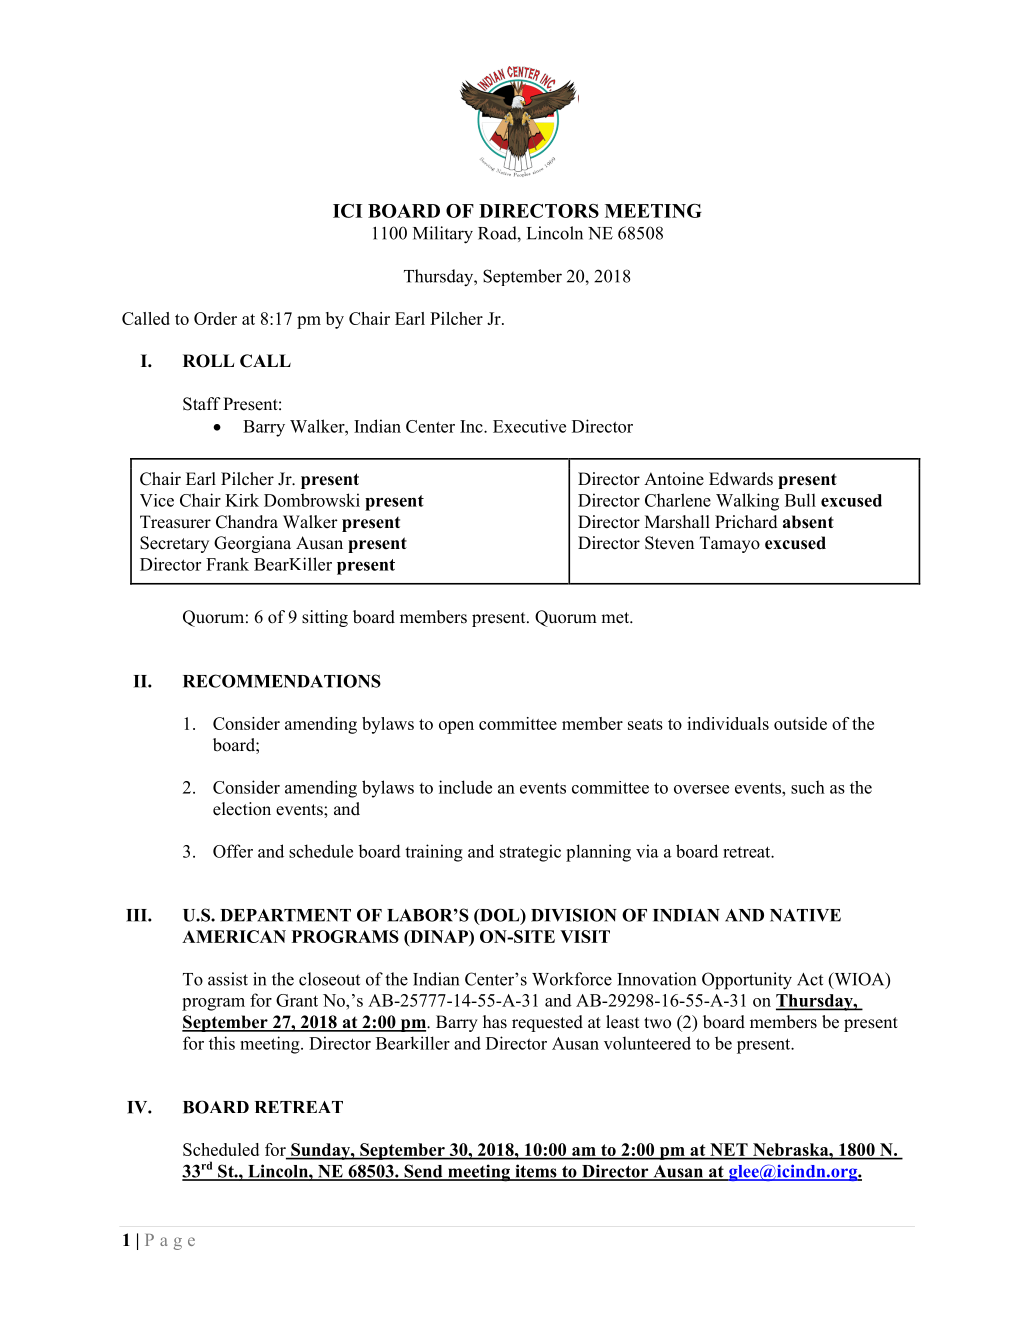 The height and width of the screenshot is (1334, 1031). Describe the element at coordinates (242, 500) in the screenshot. I see `Kirk` at that location.
